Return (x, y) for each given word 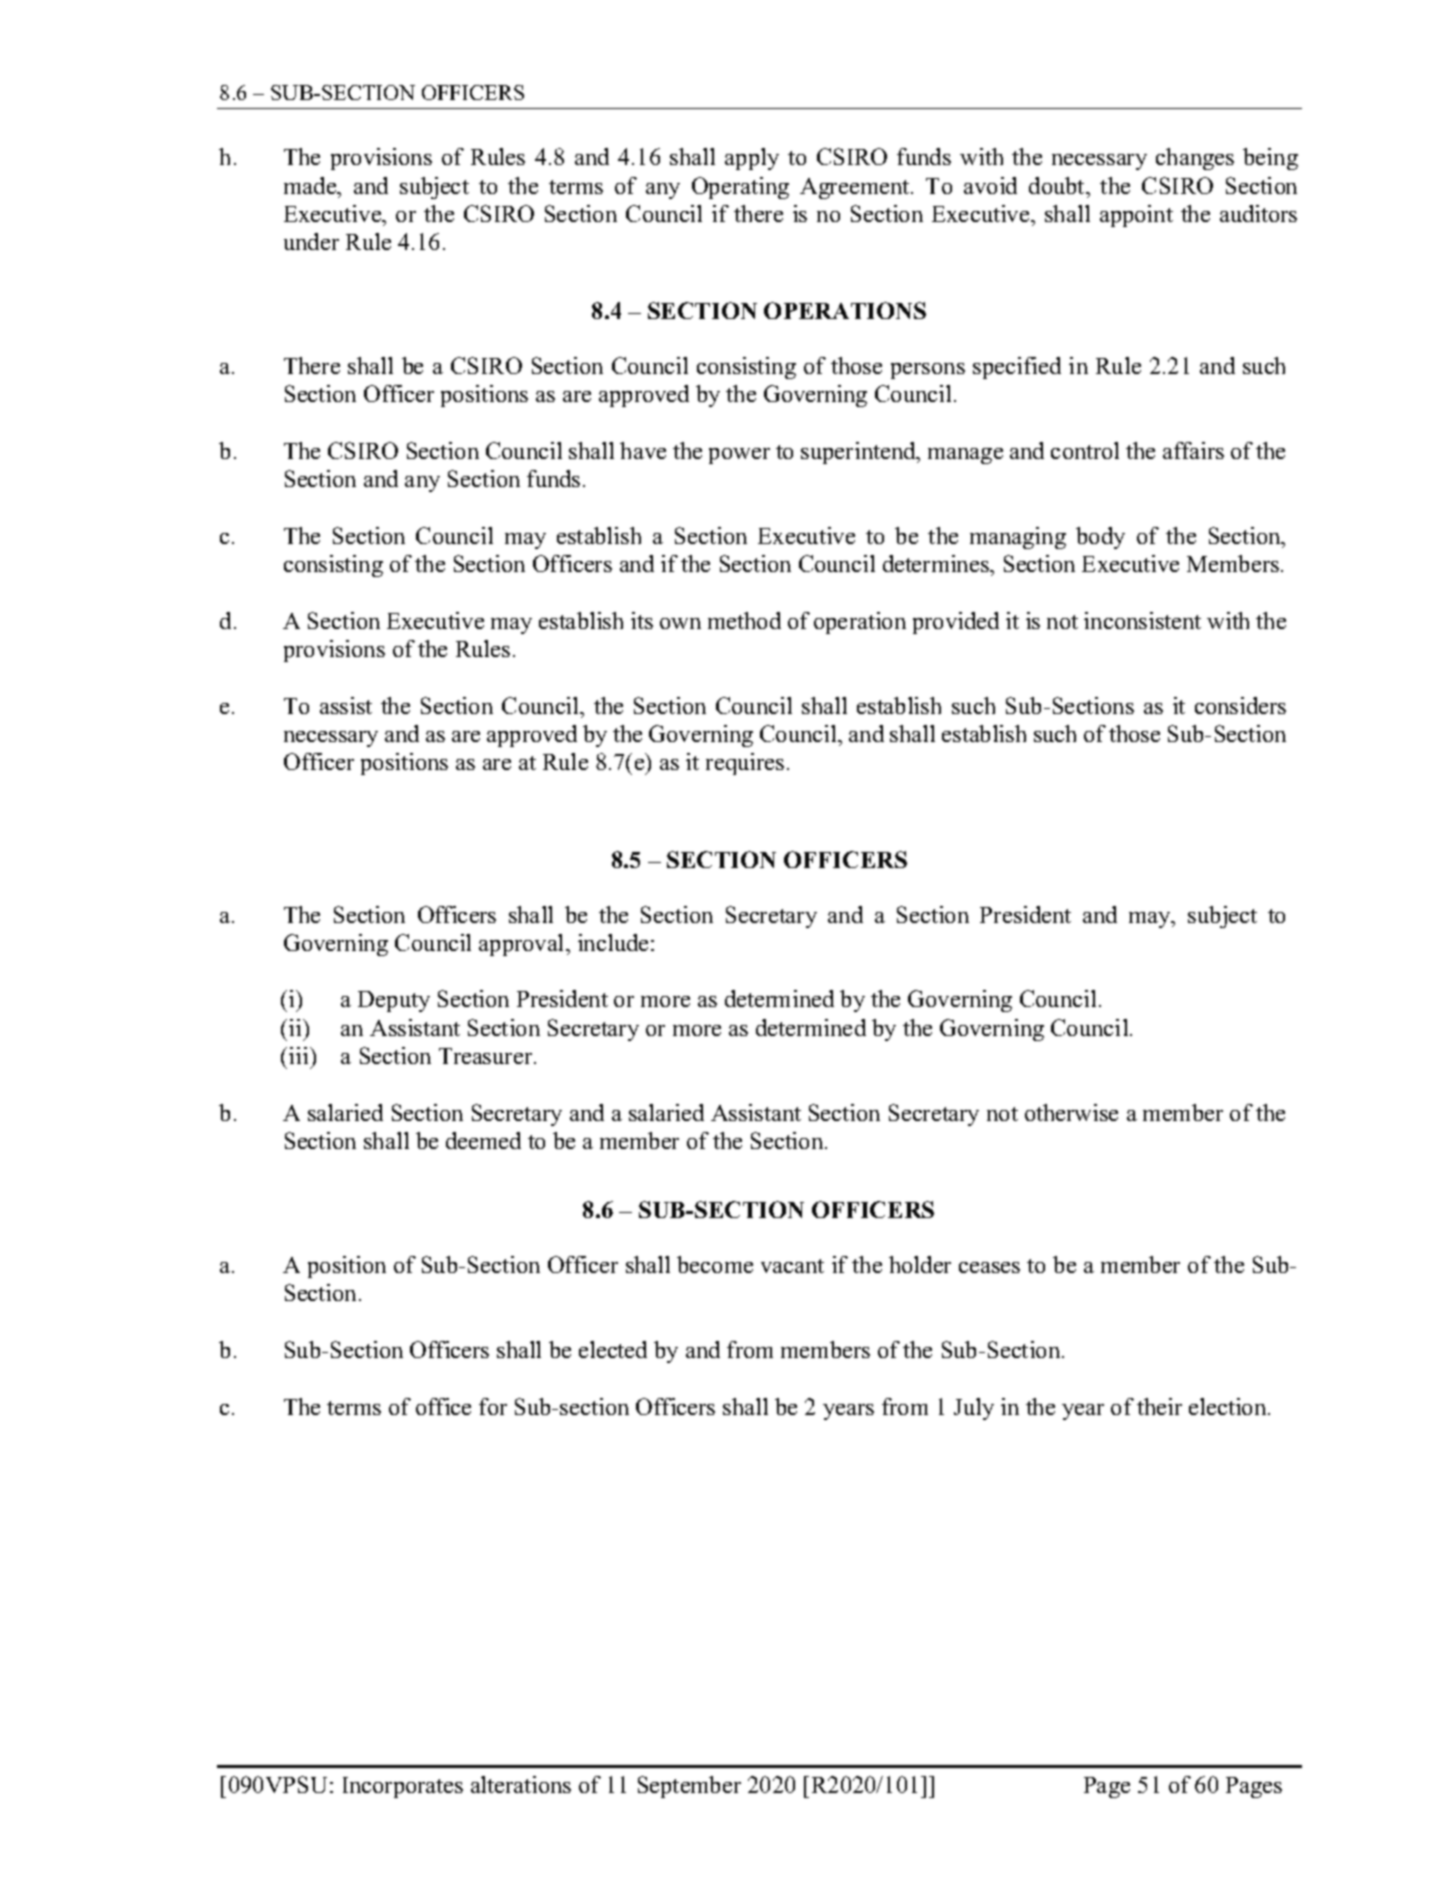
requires (745, 764)
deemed (483, 1140)
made (311, 185)
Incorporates (403, 1787)
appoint (1136, 216)
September (689, 1787)
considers (1240, 705)
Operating (740, 188)
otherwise (1071, 1112)
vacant (792, 1266)
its (642, 620)
